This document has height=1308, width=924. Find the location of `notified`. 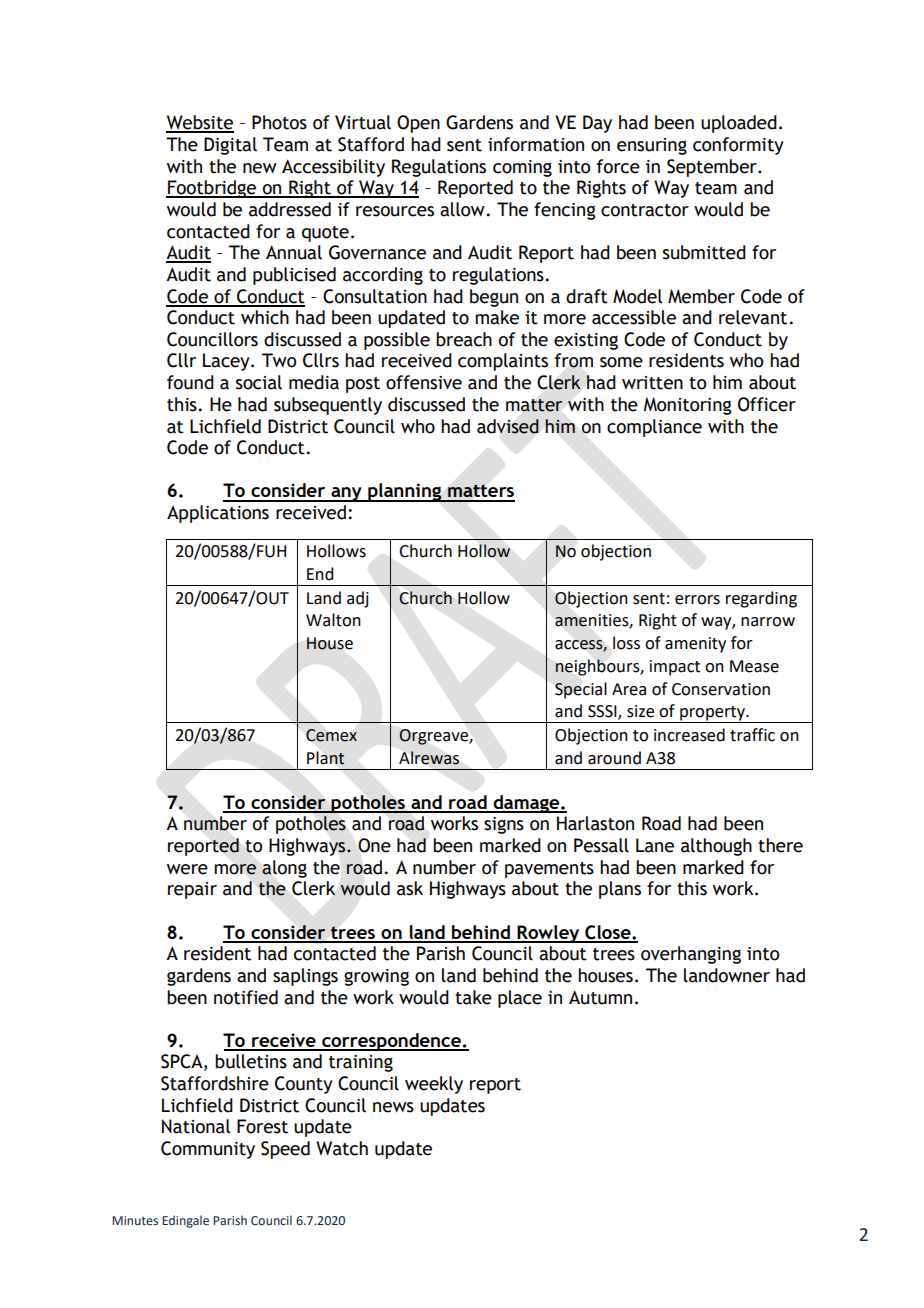

notified is located at coordinates (246, 997).
